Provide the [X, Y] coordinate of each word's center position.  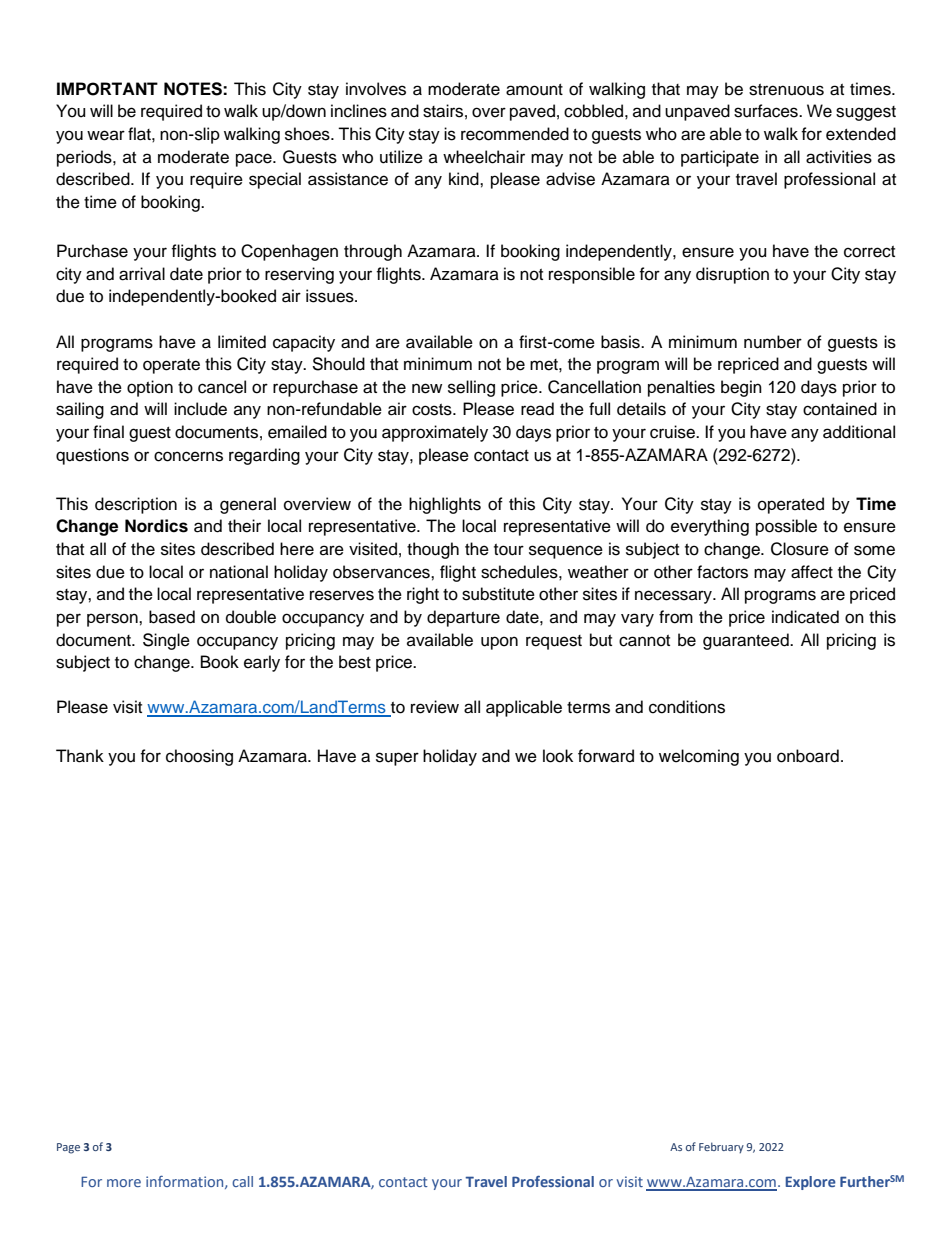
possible [786, 527]
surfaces [767, 111]
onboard [808, 756]
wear [106, 135]
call [242, 1181]
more [124, 1183]
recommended [515, 134]
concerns [188, 456]
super [397, 759]
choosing [199, 757]
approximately [435, 433]
